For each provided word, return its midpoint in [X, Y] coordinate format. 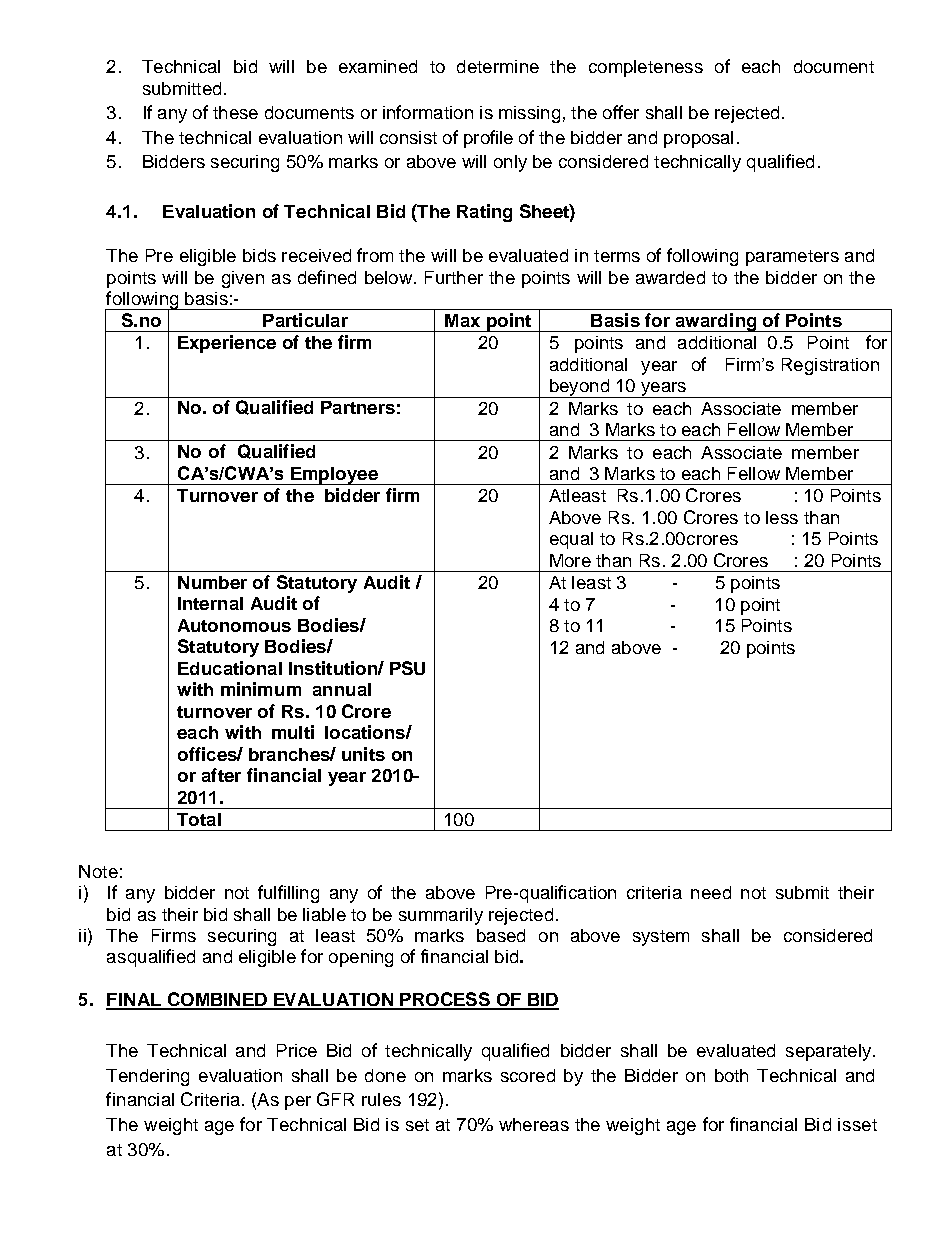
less [782, 517]
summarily [441, 916]
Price [297, 1050]
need [711, 892]
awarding [716, 322]
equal [571, 540]
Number [212, 582]
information [428, 112]
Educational [230, 668]
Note [98, 871]
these [235, 112]
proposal [698, 139]
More [570, 560]
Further [454, 277]
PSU [407, 668]
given [243, 279]
